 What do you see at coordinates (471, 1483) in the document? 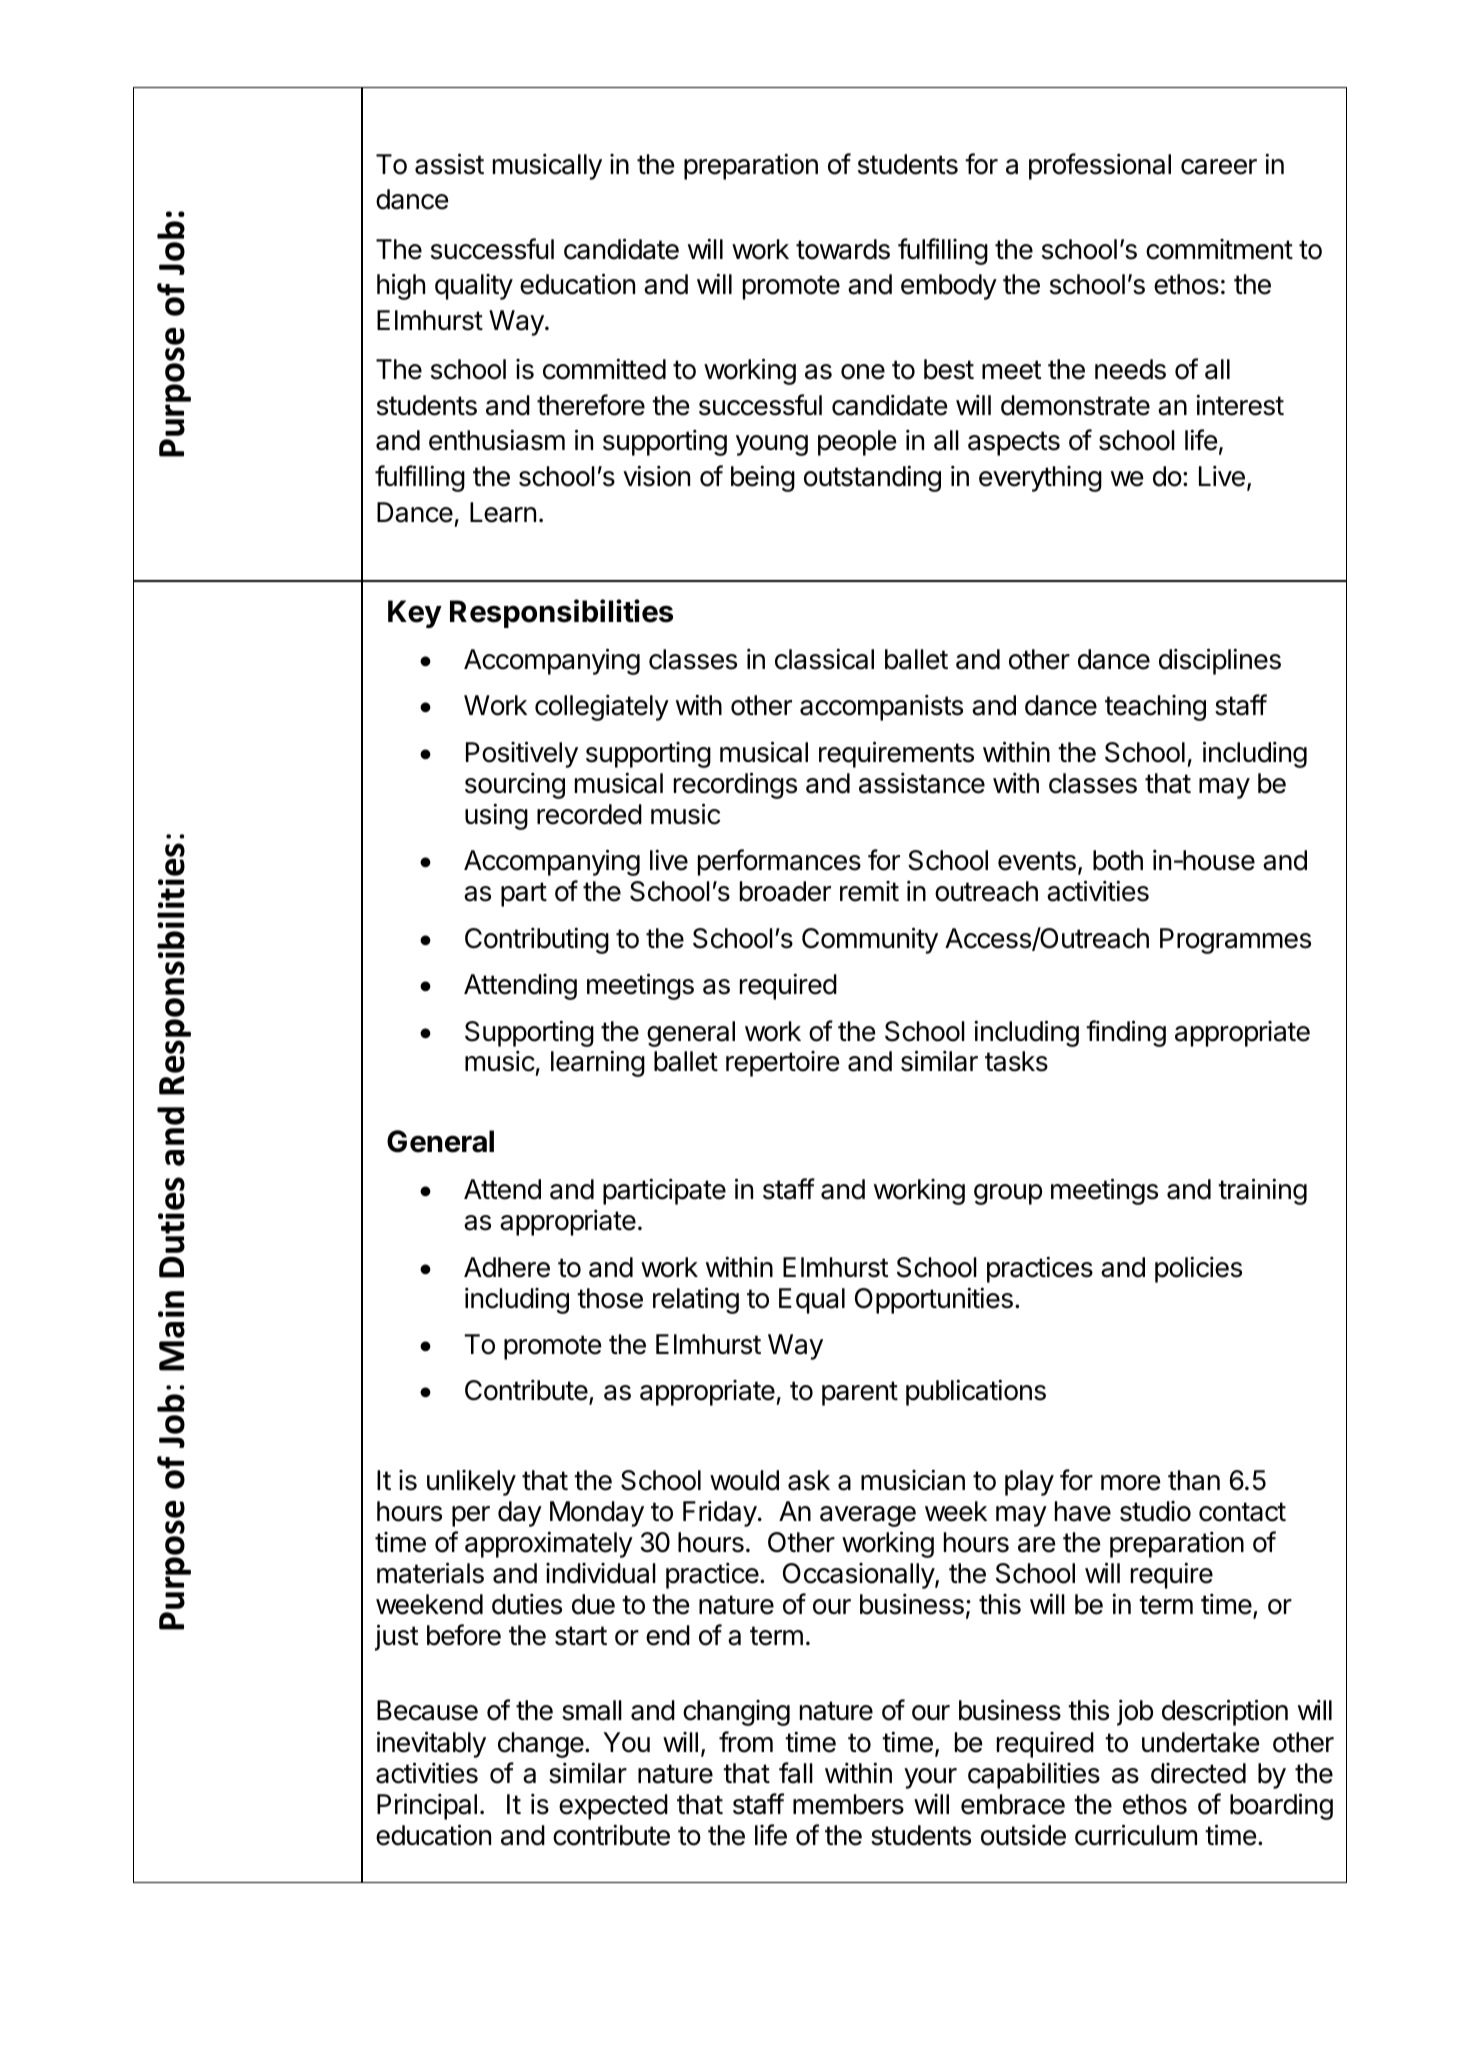
I see `unlikely` at bounding box center [471, 1483].
